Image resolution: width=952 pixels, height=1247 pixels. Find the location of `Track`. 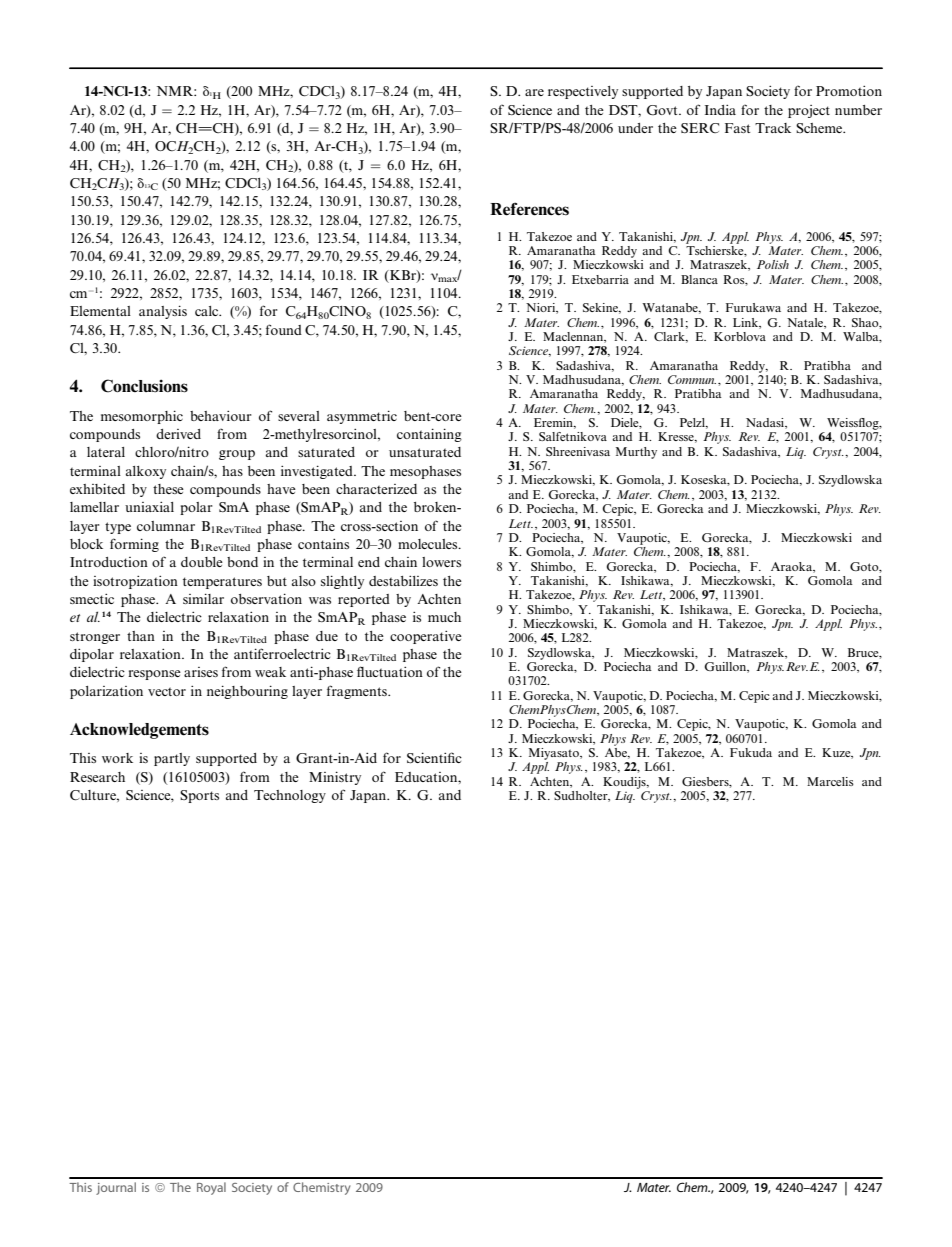

Track is located at coordinates (773, 128).
